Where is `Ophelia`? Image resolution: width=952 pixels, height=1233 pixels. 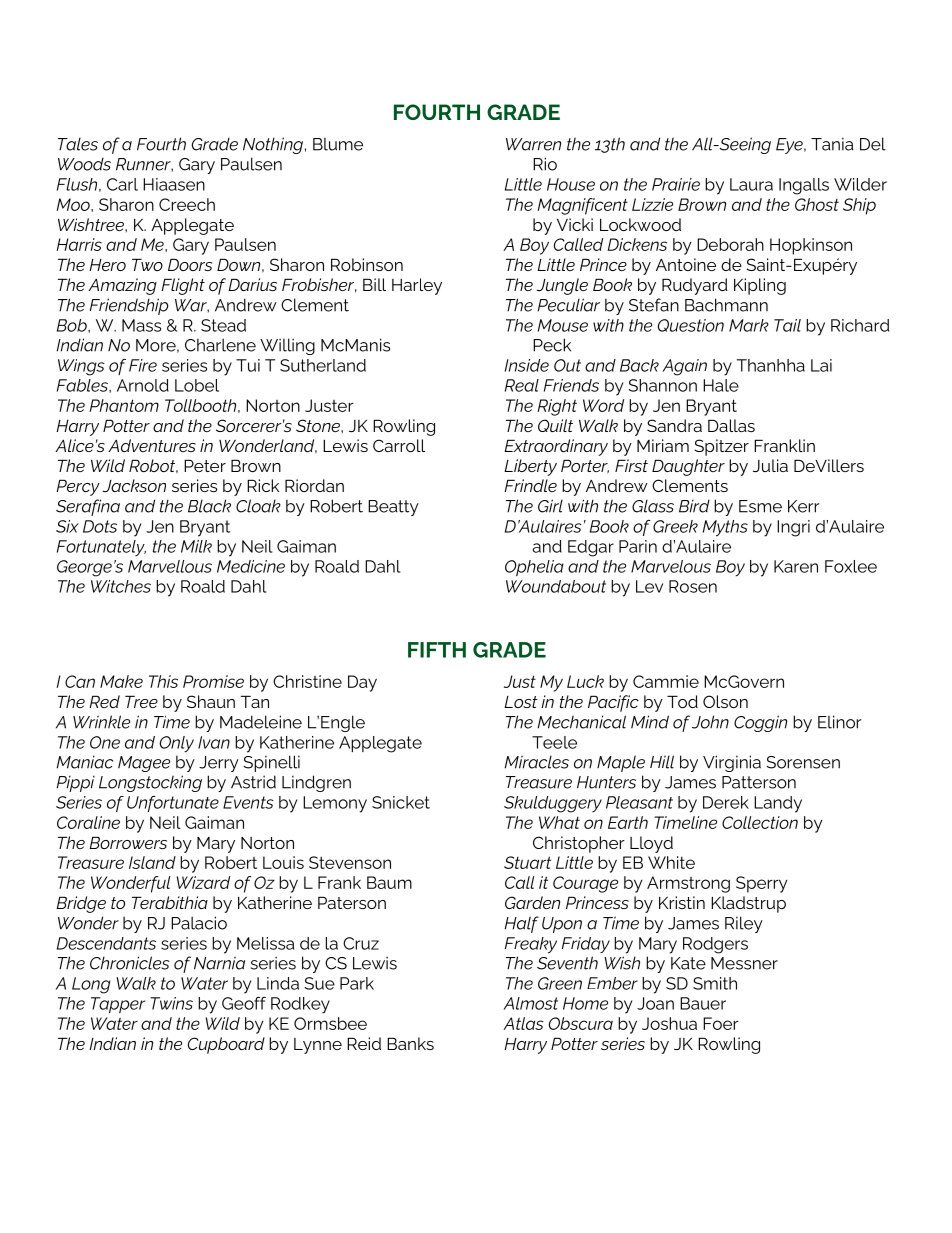
Ophelia is located at coordinates (534, 568).
